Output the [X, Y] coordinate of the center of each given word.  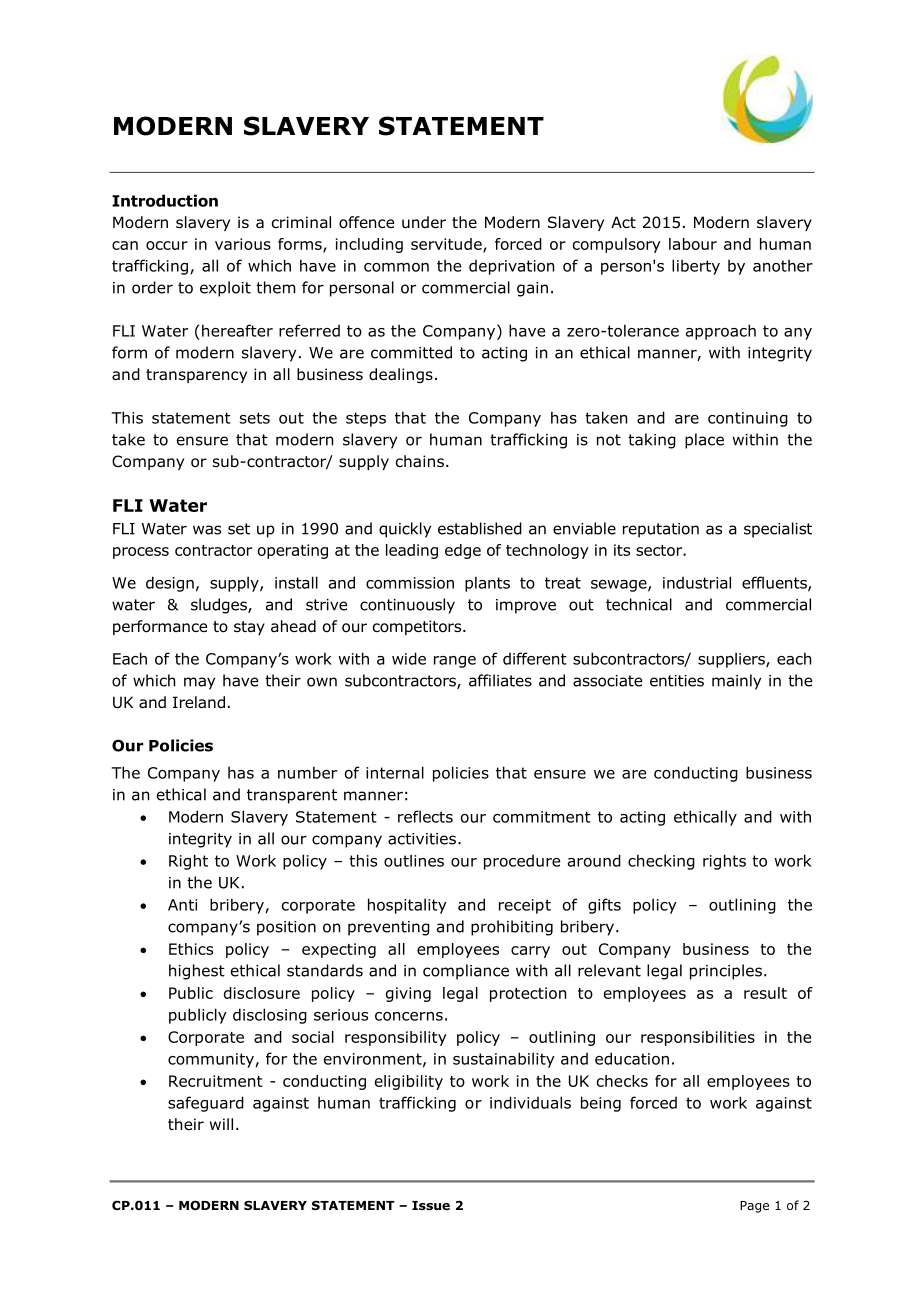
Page [754, 1207]
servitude [447, 245]
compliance [466, 972]
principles [726, 972]
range [455, 662]
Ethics [191, 949]
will [221, 1124]
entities [677, 681]
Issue [431, 1205]
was [207, 530]
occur [167, 245]
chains [420, 461]
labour [693, 244]
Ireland [199, 702]
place [704, 441]
